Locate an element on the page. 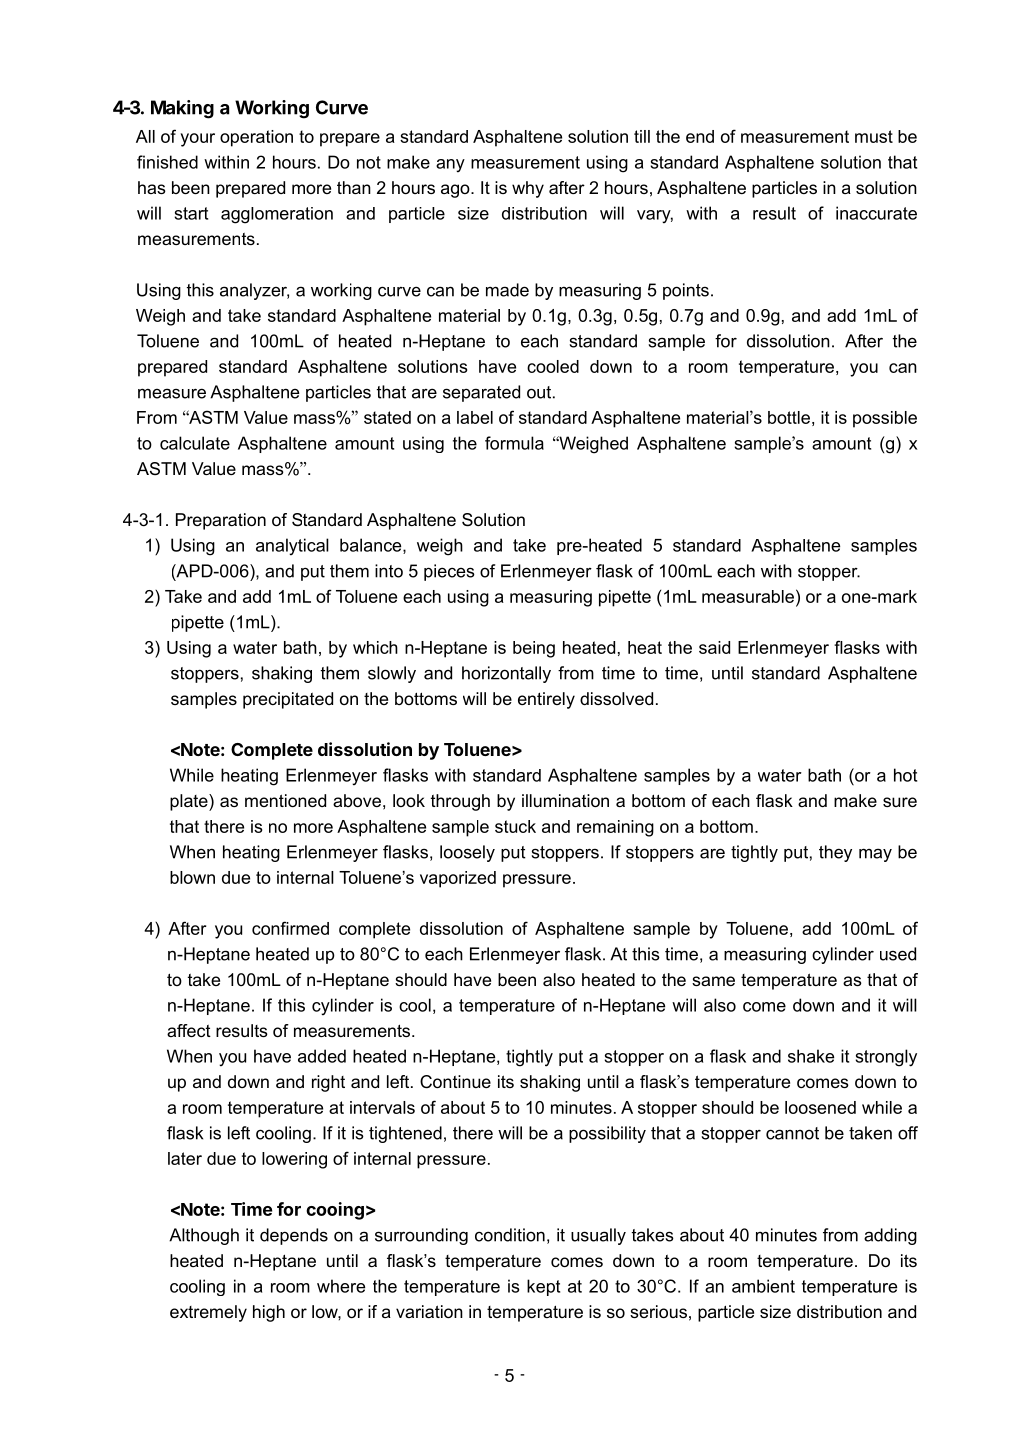 This document has height=1434, width=1014. entirely is located at coordinates (546, 700).
